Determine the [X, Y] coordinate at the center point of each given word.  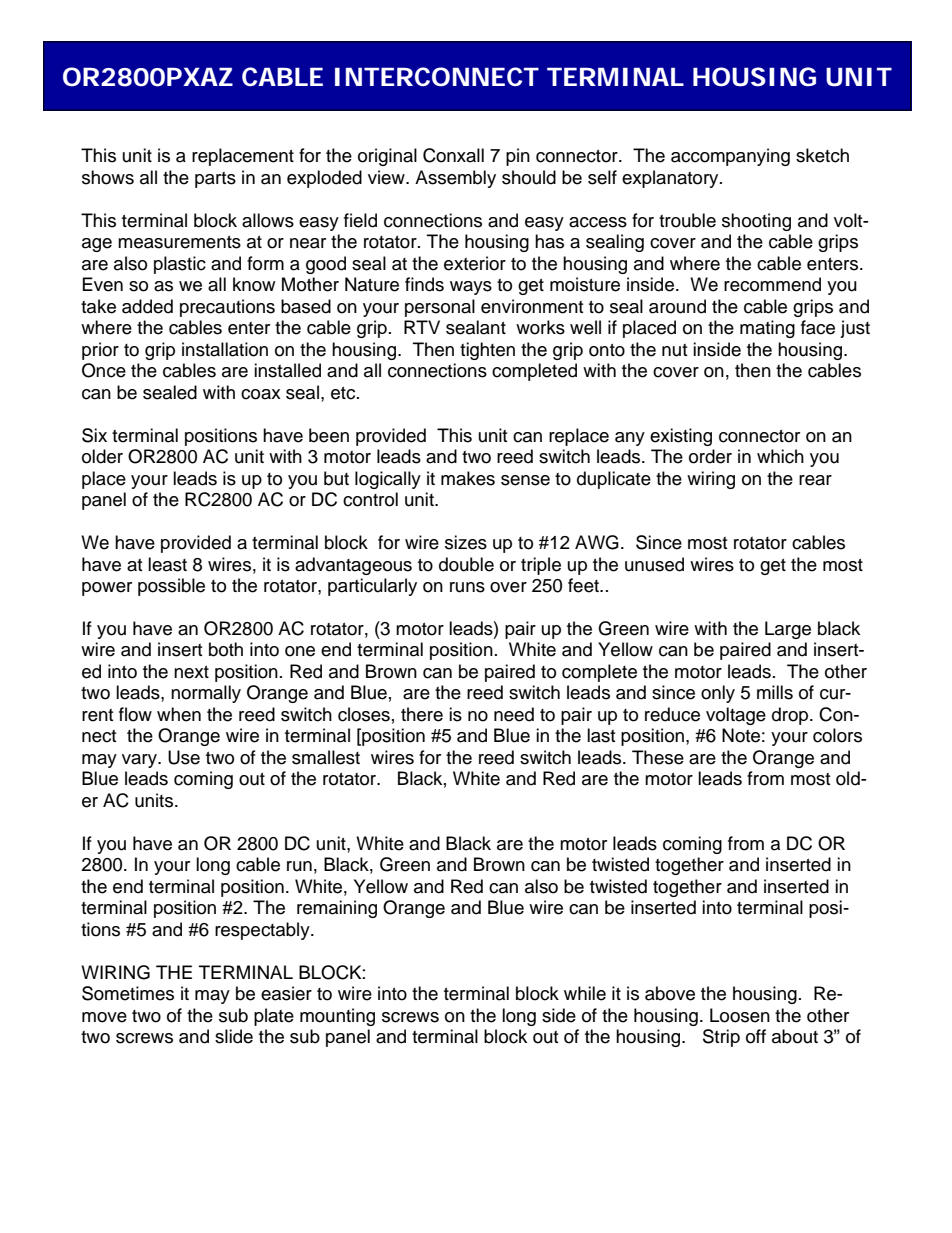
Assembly [455, 179]
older [102, 456]
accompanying [730, 157]
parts [215, 180]
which [780, 456]
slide [234, 1036]
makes [468, 478]
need [514, 714]
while [585, 993]
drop [791, 716]
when [179, 714]
